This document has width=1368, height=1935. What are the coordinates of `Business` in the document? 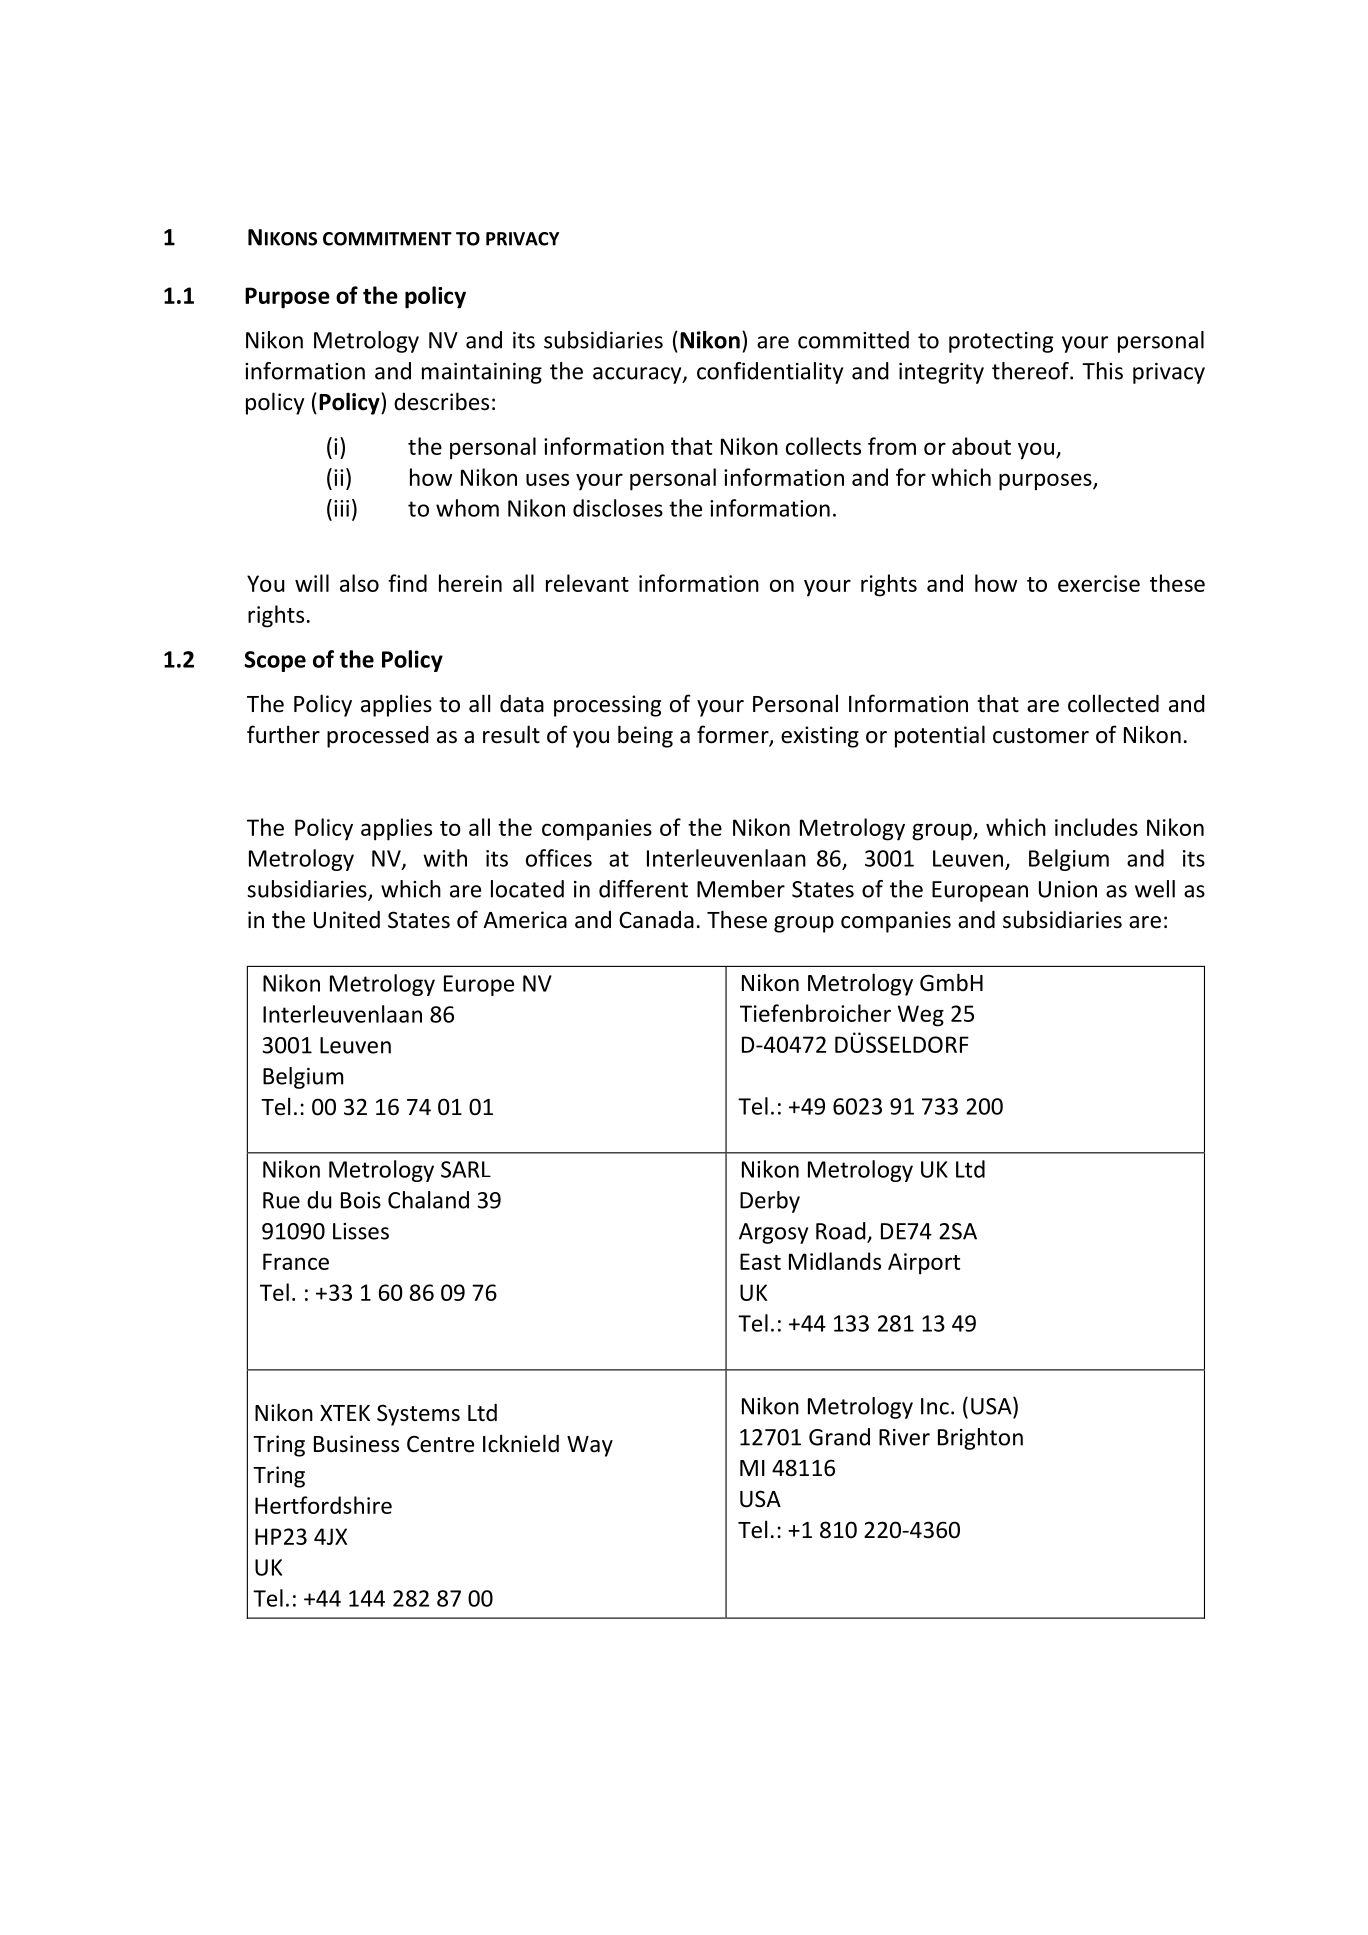 It's located at (356, 1444).
